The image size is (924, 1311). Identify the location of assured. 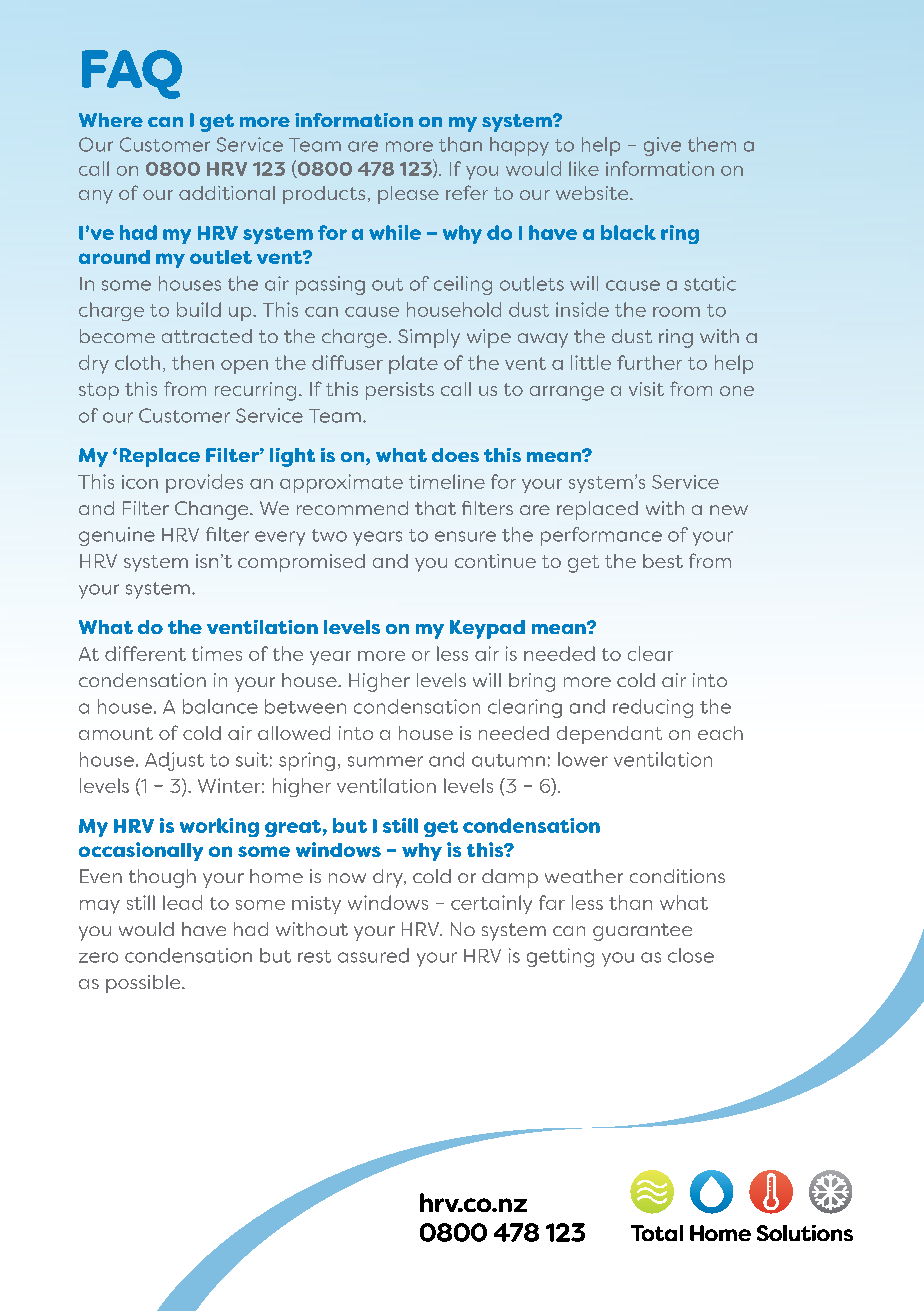
(373, 955).
